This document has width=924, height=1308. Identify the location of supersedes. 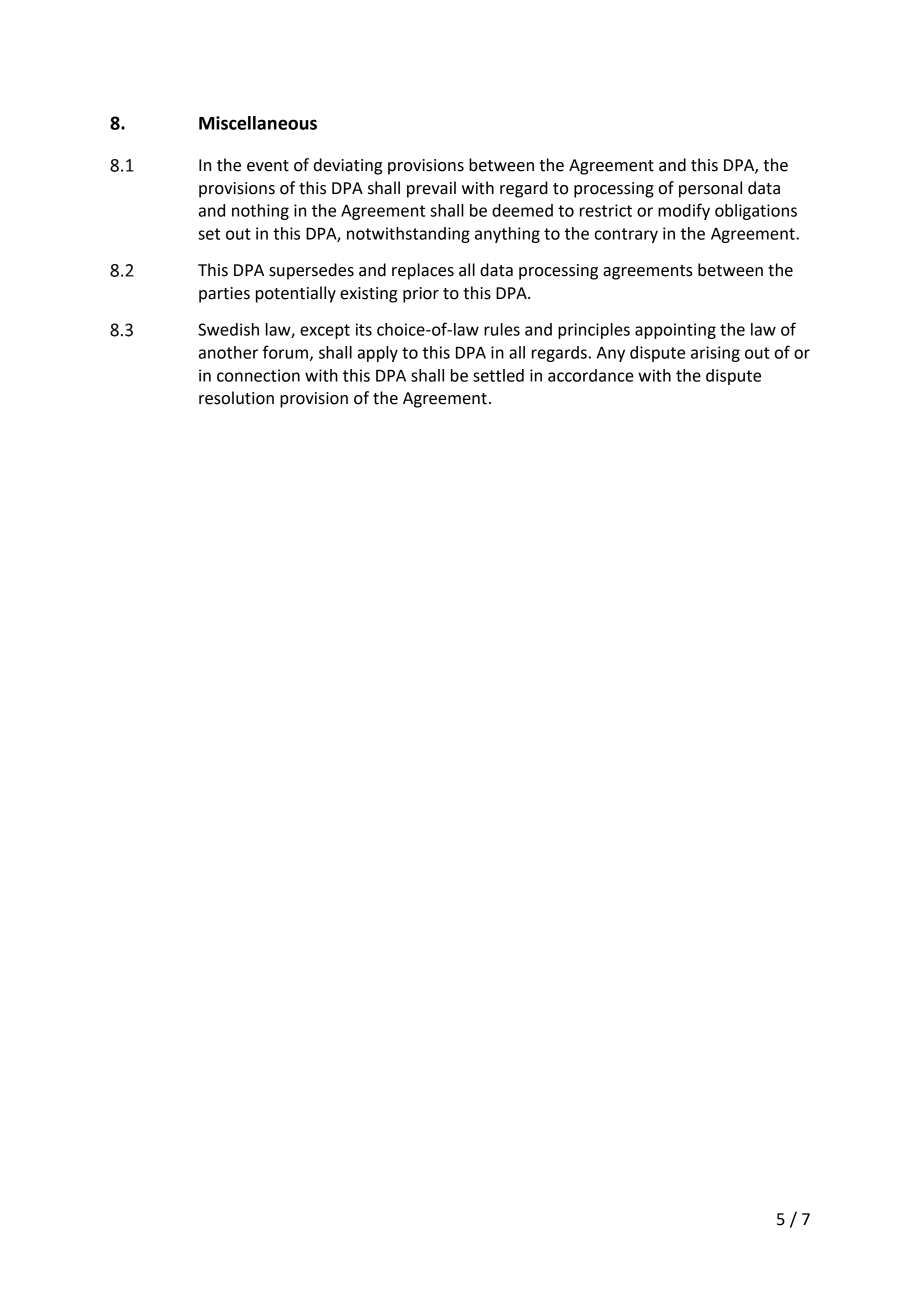
(311, 271).
